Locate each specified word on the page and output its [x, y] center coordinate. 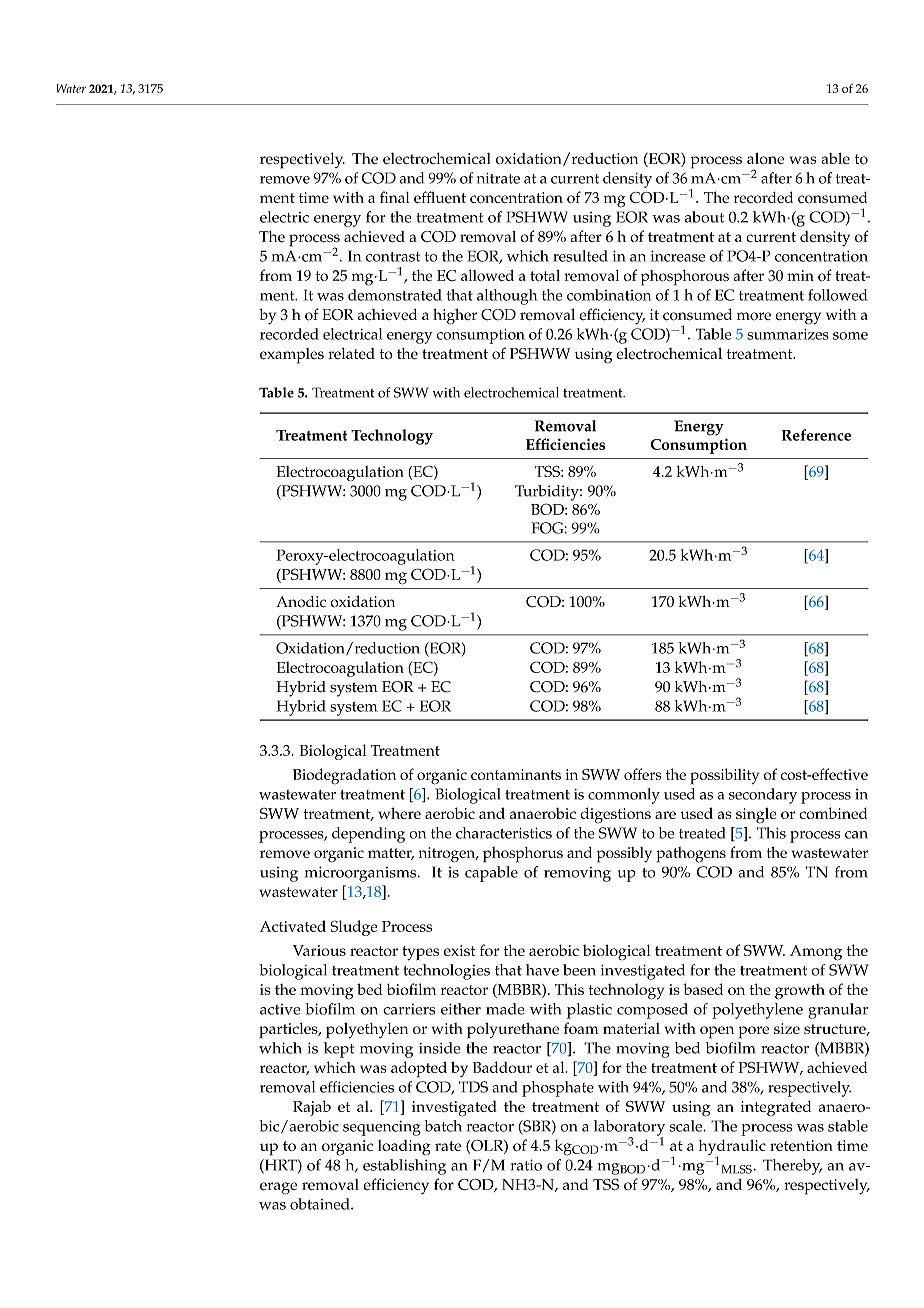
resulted [580, 256]
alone [766, 158]
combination [609, 295]
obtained [321, 1204]
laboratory [629, 1129]
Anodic [301, 602]
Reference [816, 435]
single [756, 816]
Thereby [792, 1167]
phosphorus [523, 855]
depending [368, 835]
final [395, 197]
